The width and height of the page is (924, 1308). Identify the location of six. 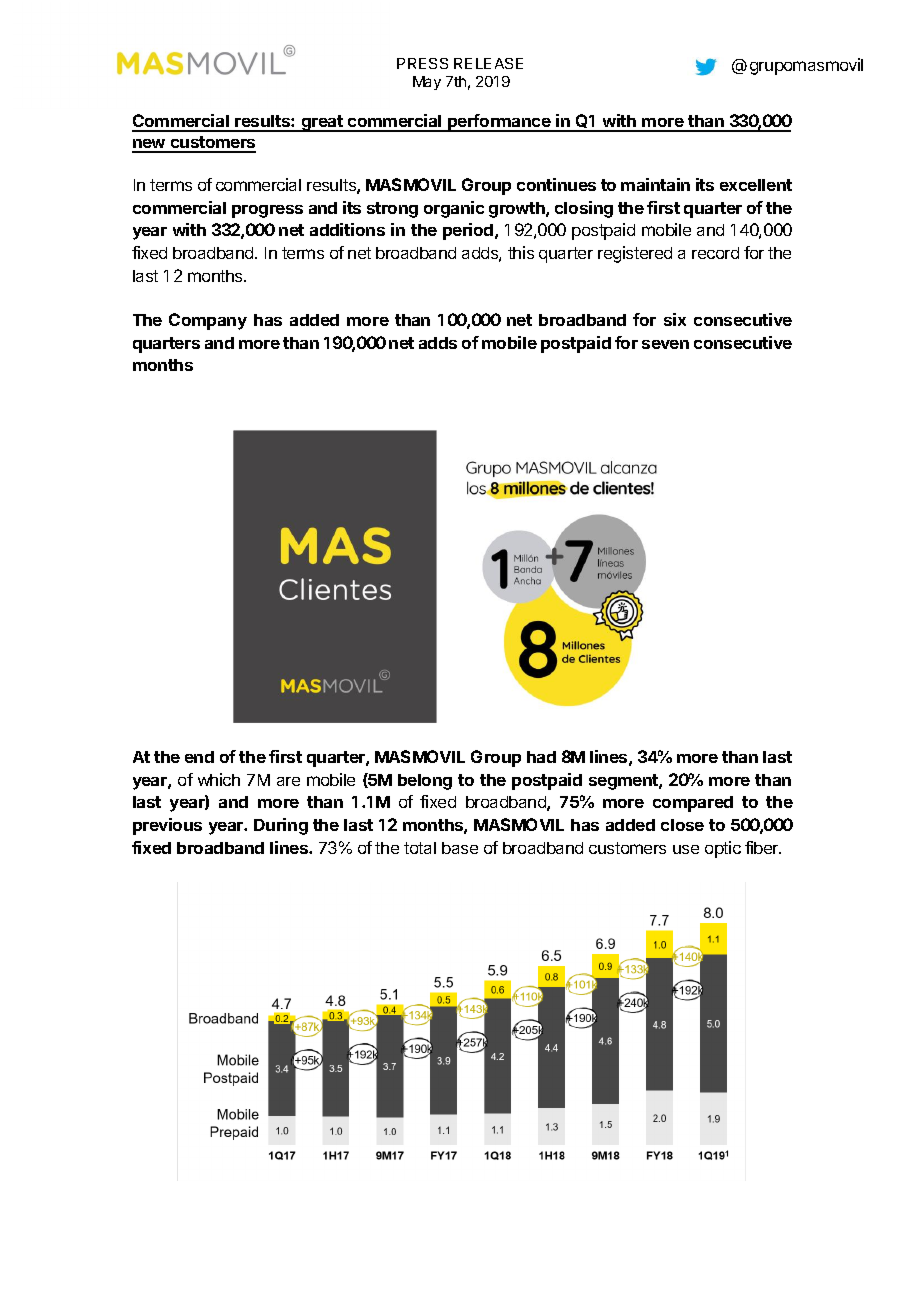
(675, 319).
